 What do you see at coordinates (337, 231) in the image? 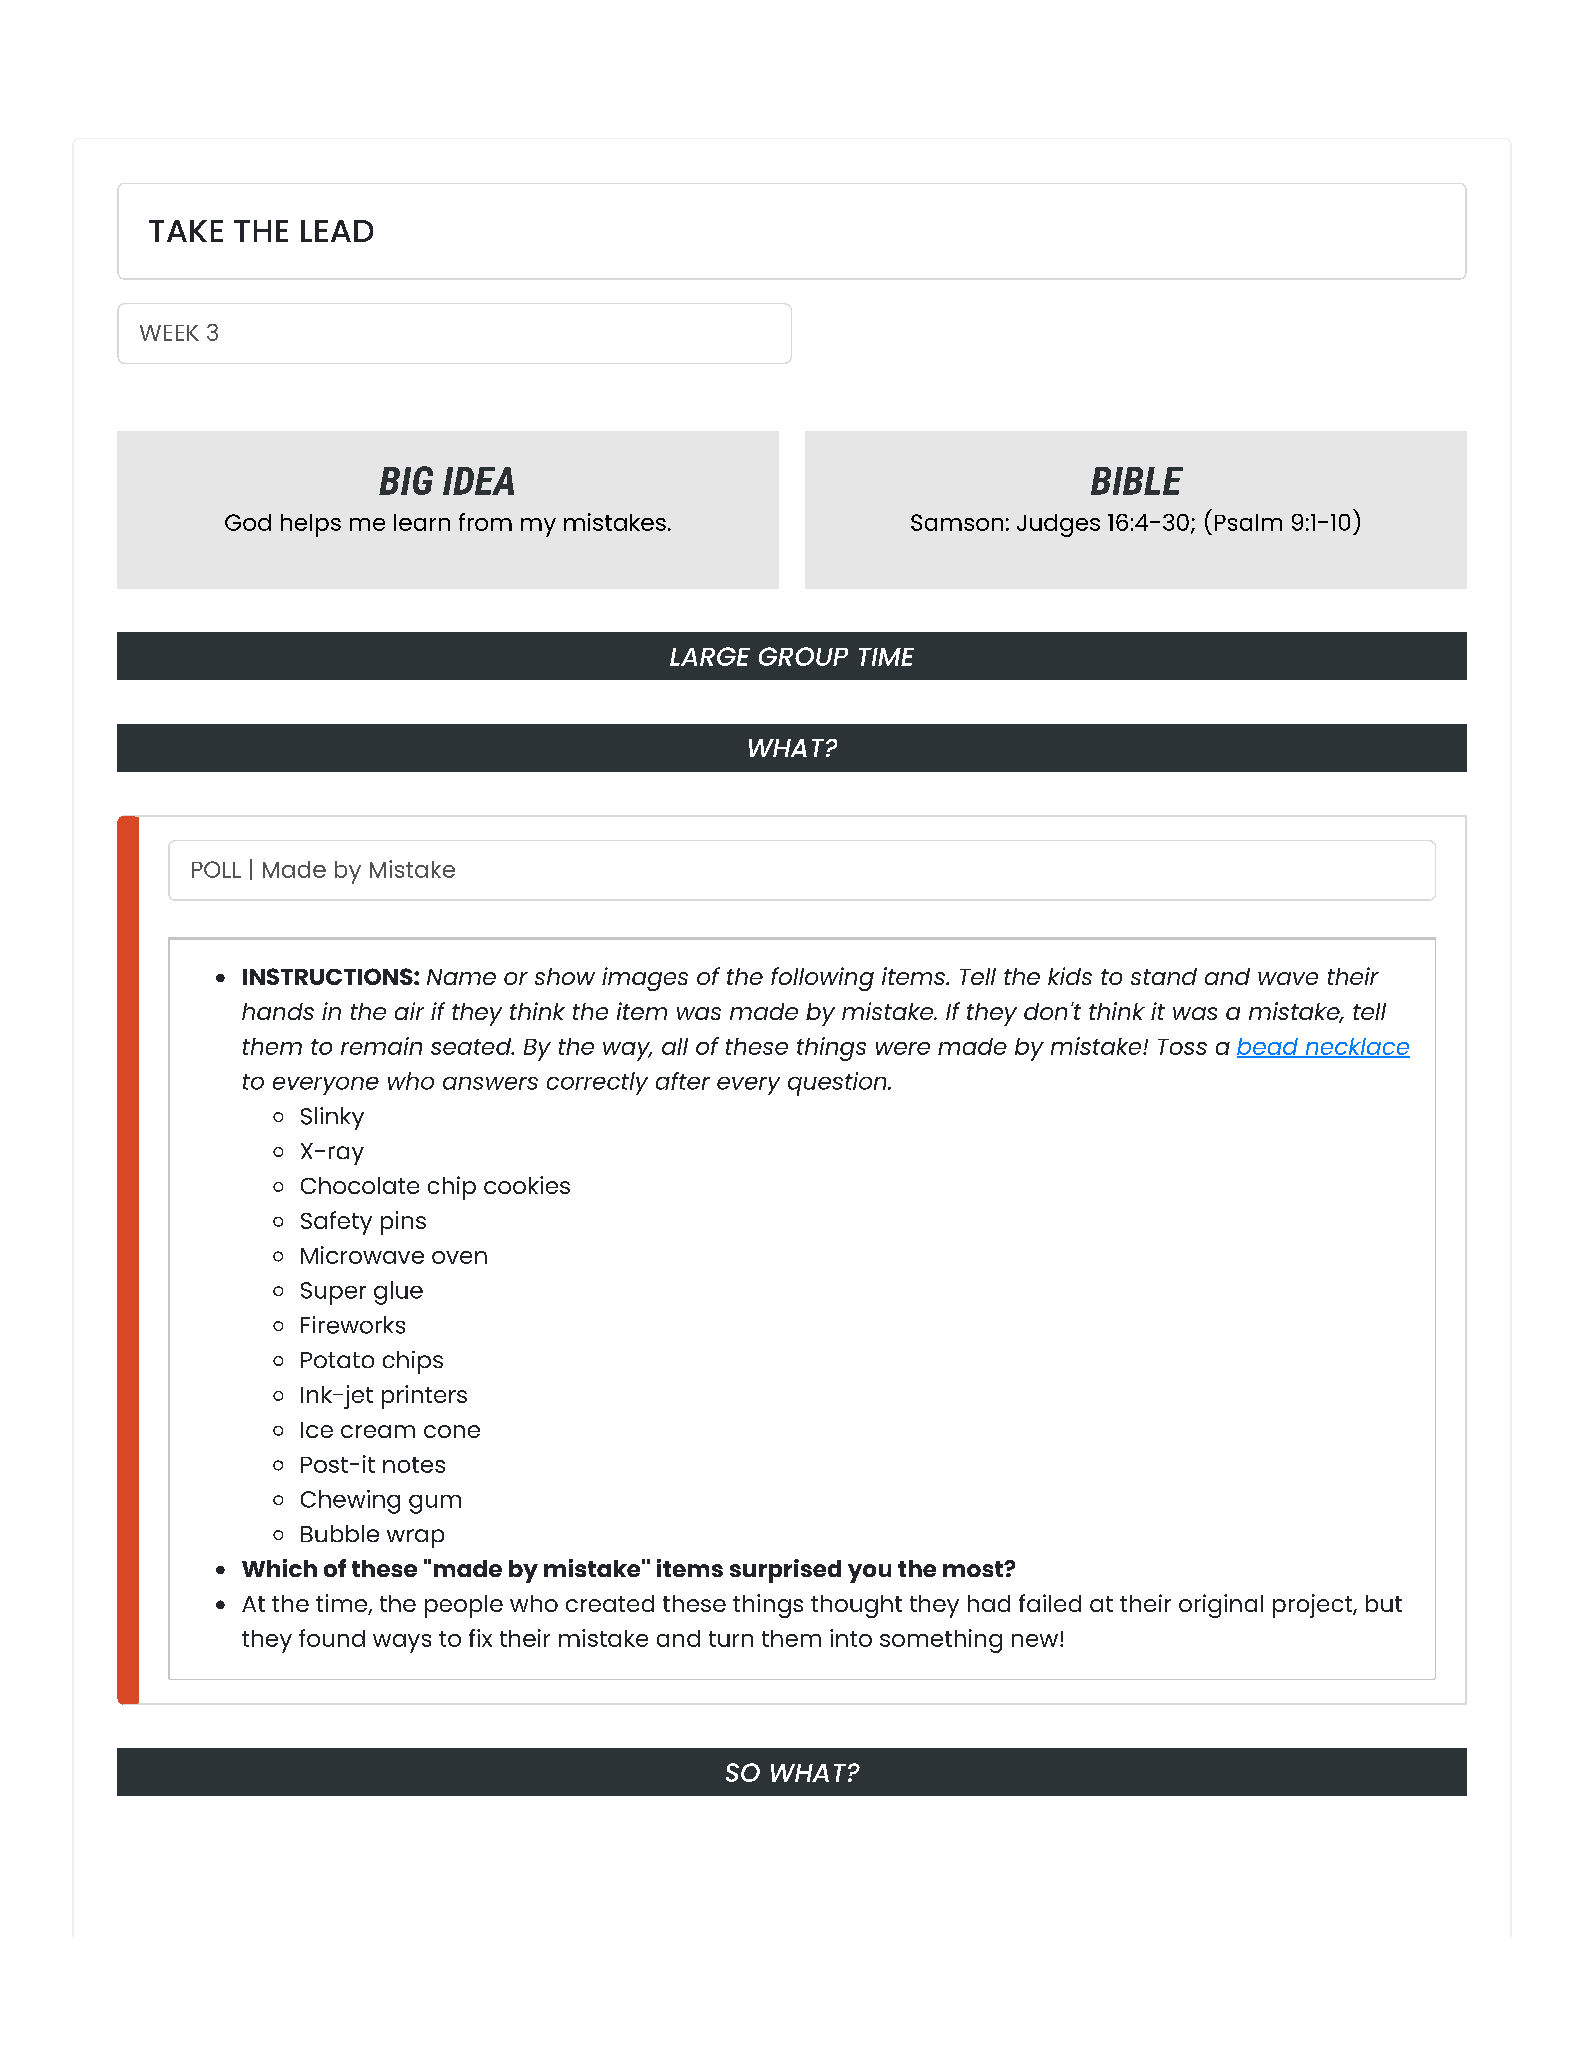
I see `LEAD` at bounding box center [337, 231].
